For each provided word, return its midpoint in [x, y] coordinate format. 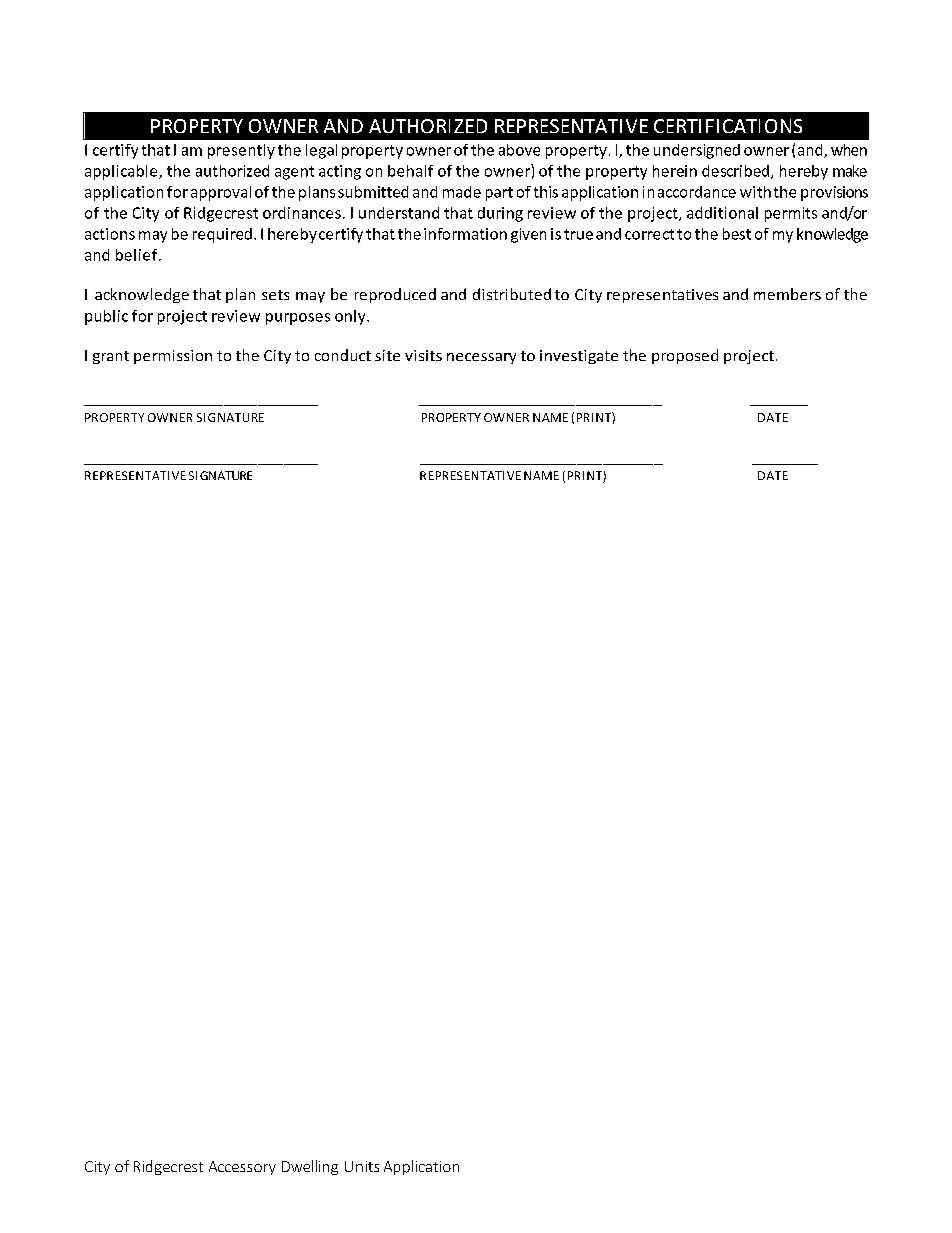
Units [362, 1166]
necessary [481, 358]
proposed [685, 356]
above [519, 150]
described [735, 171]
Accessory [242, 1168]
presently [241, 151]
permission [173, 357]
